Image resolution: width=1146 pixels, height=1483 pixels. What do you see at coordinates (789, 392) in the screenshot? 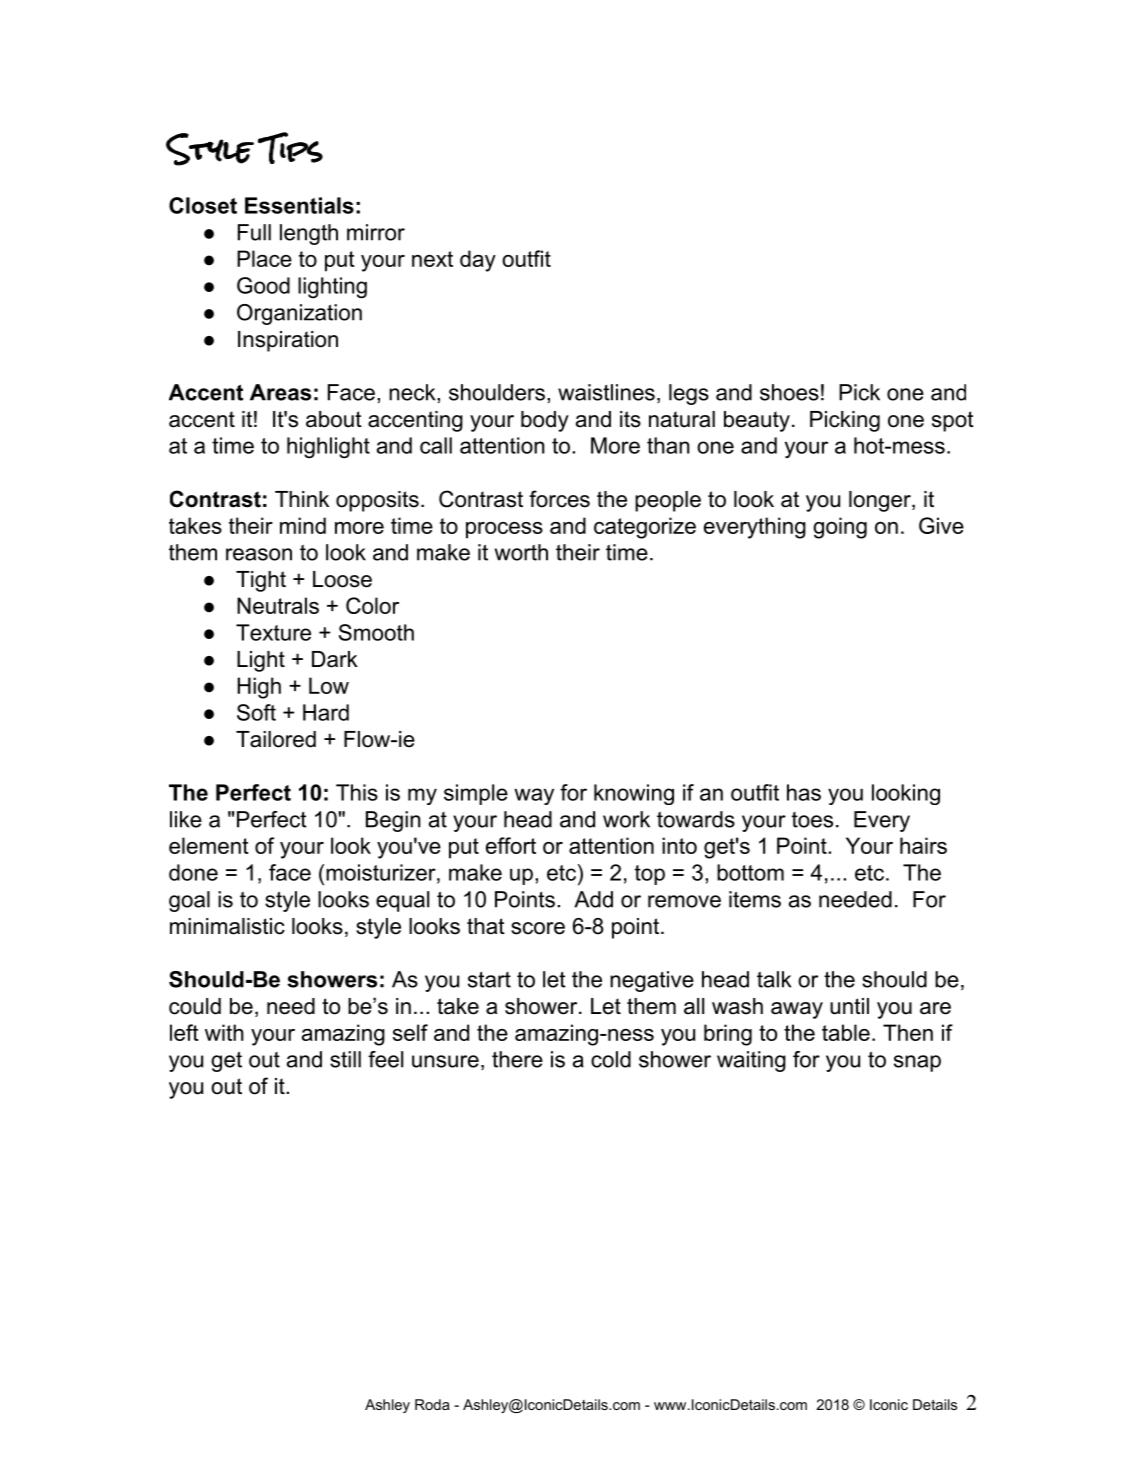
I see `shoes` at bounding box center [789, 392].
